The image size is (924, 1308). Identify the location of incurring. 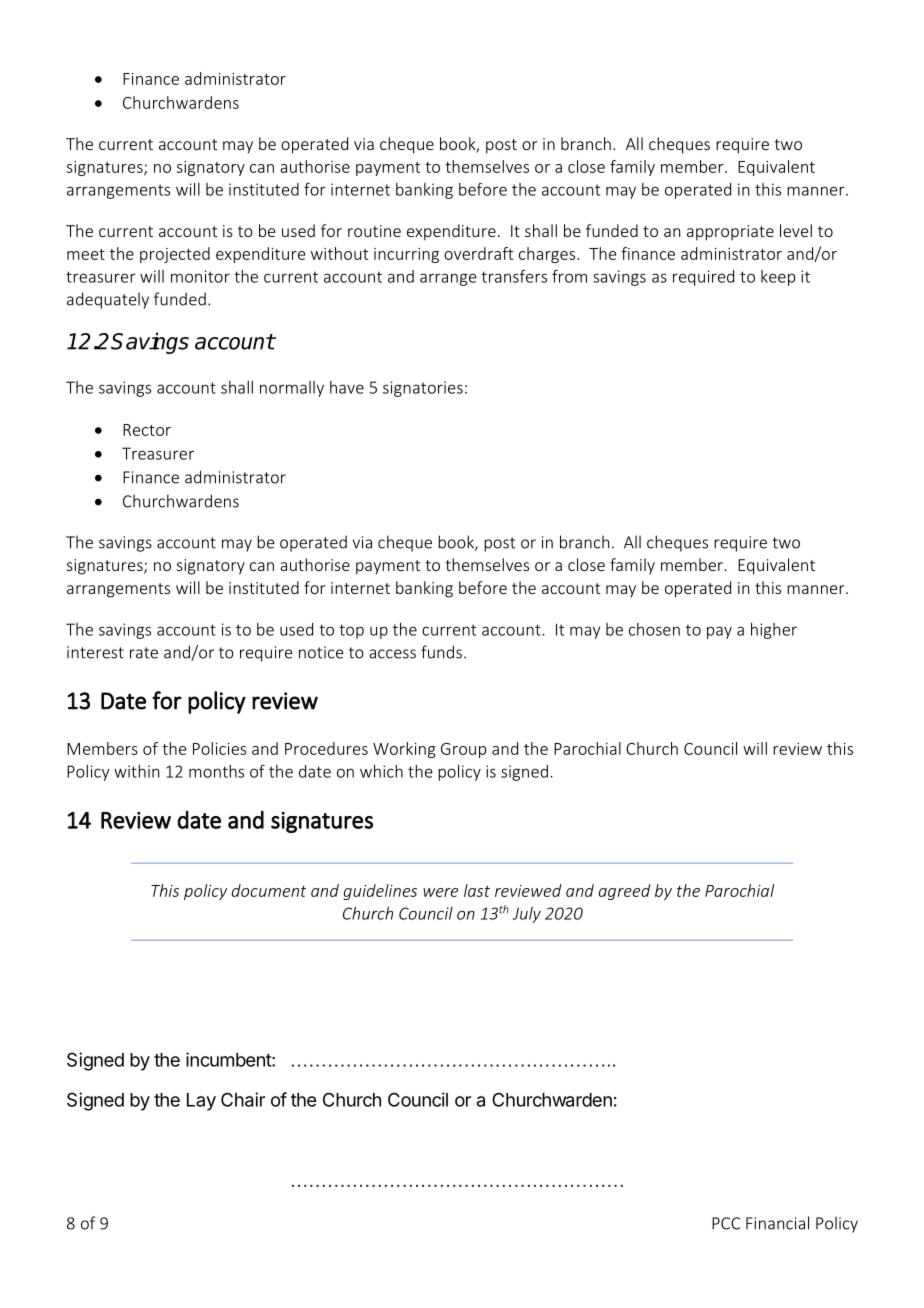
(406, 255).
